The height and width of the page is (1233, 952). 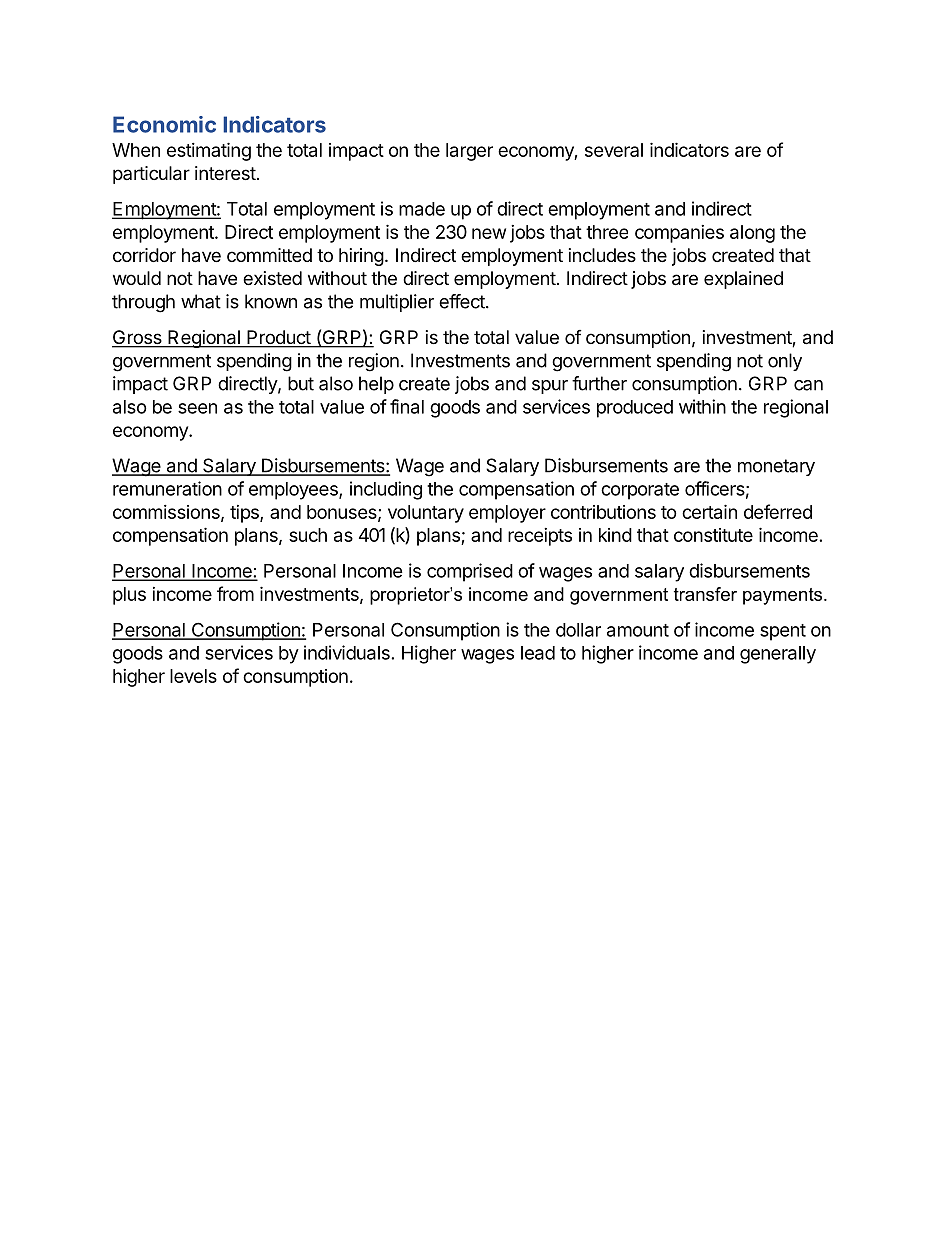 What do you see at coordinates (785, 362) in the page?
I see `only` at bounding box center [785, 362].
